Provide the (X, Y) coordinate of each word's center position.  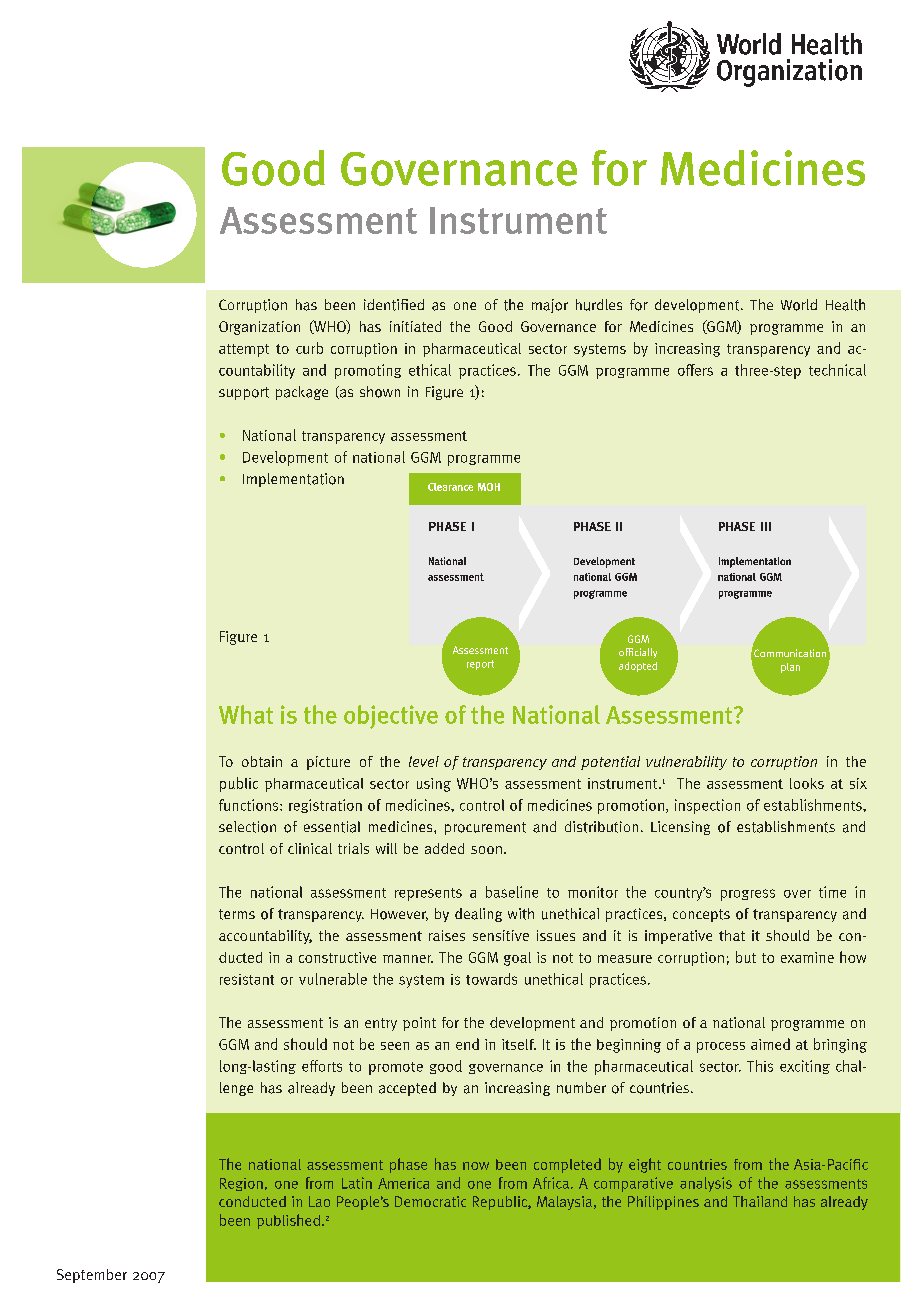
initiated (415, 326)
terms (237, 914)
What (246, 714)
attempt (244, 350)
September (92, 1276)
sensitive (501, 935)
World (799, 305)
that (732, 935)
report (480, 665)
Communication (790, 653)
